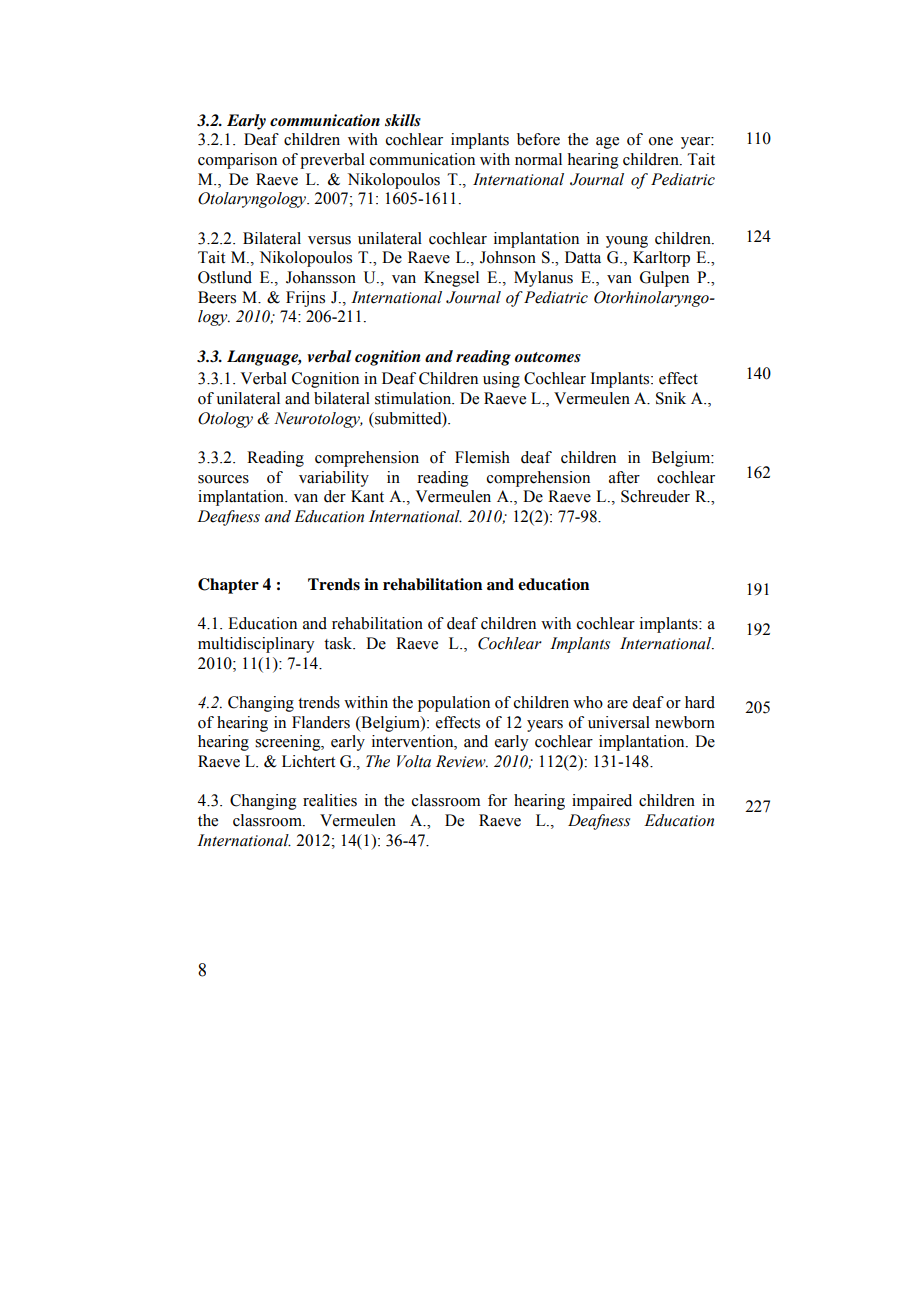  I want to click on comparison, so click(237, 161).
